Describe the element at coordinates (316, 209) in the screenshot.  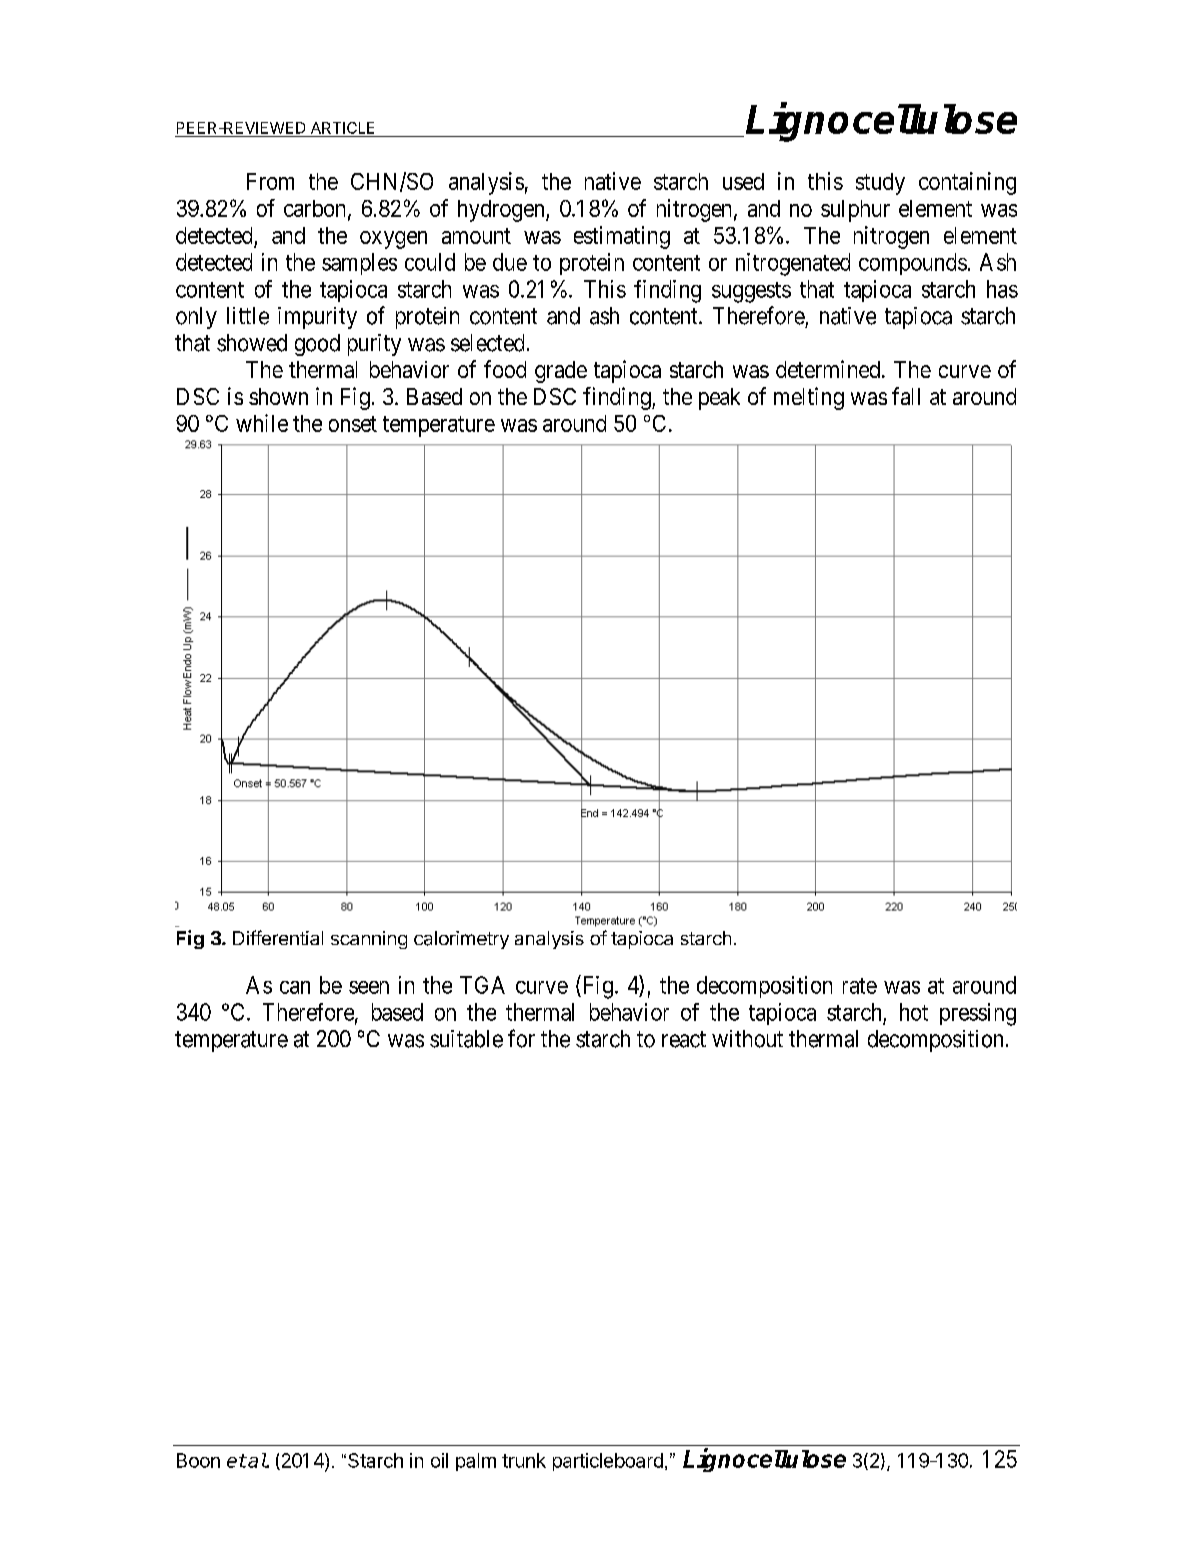
I see `carbon` at that location.
